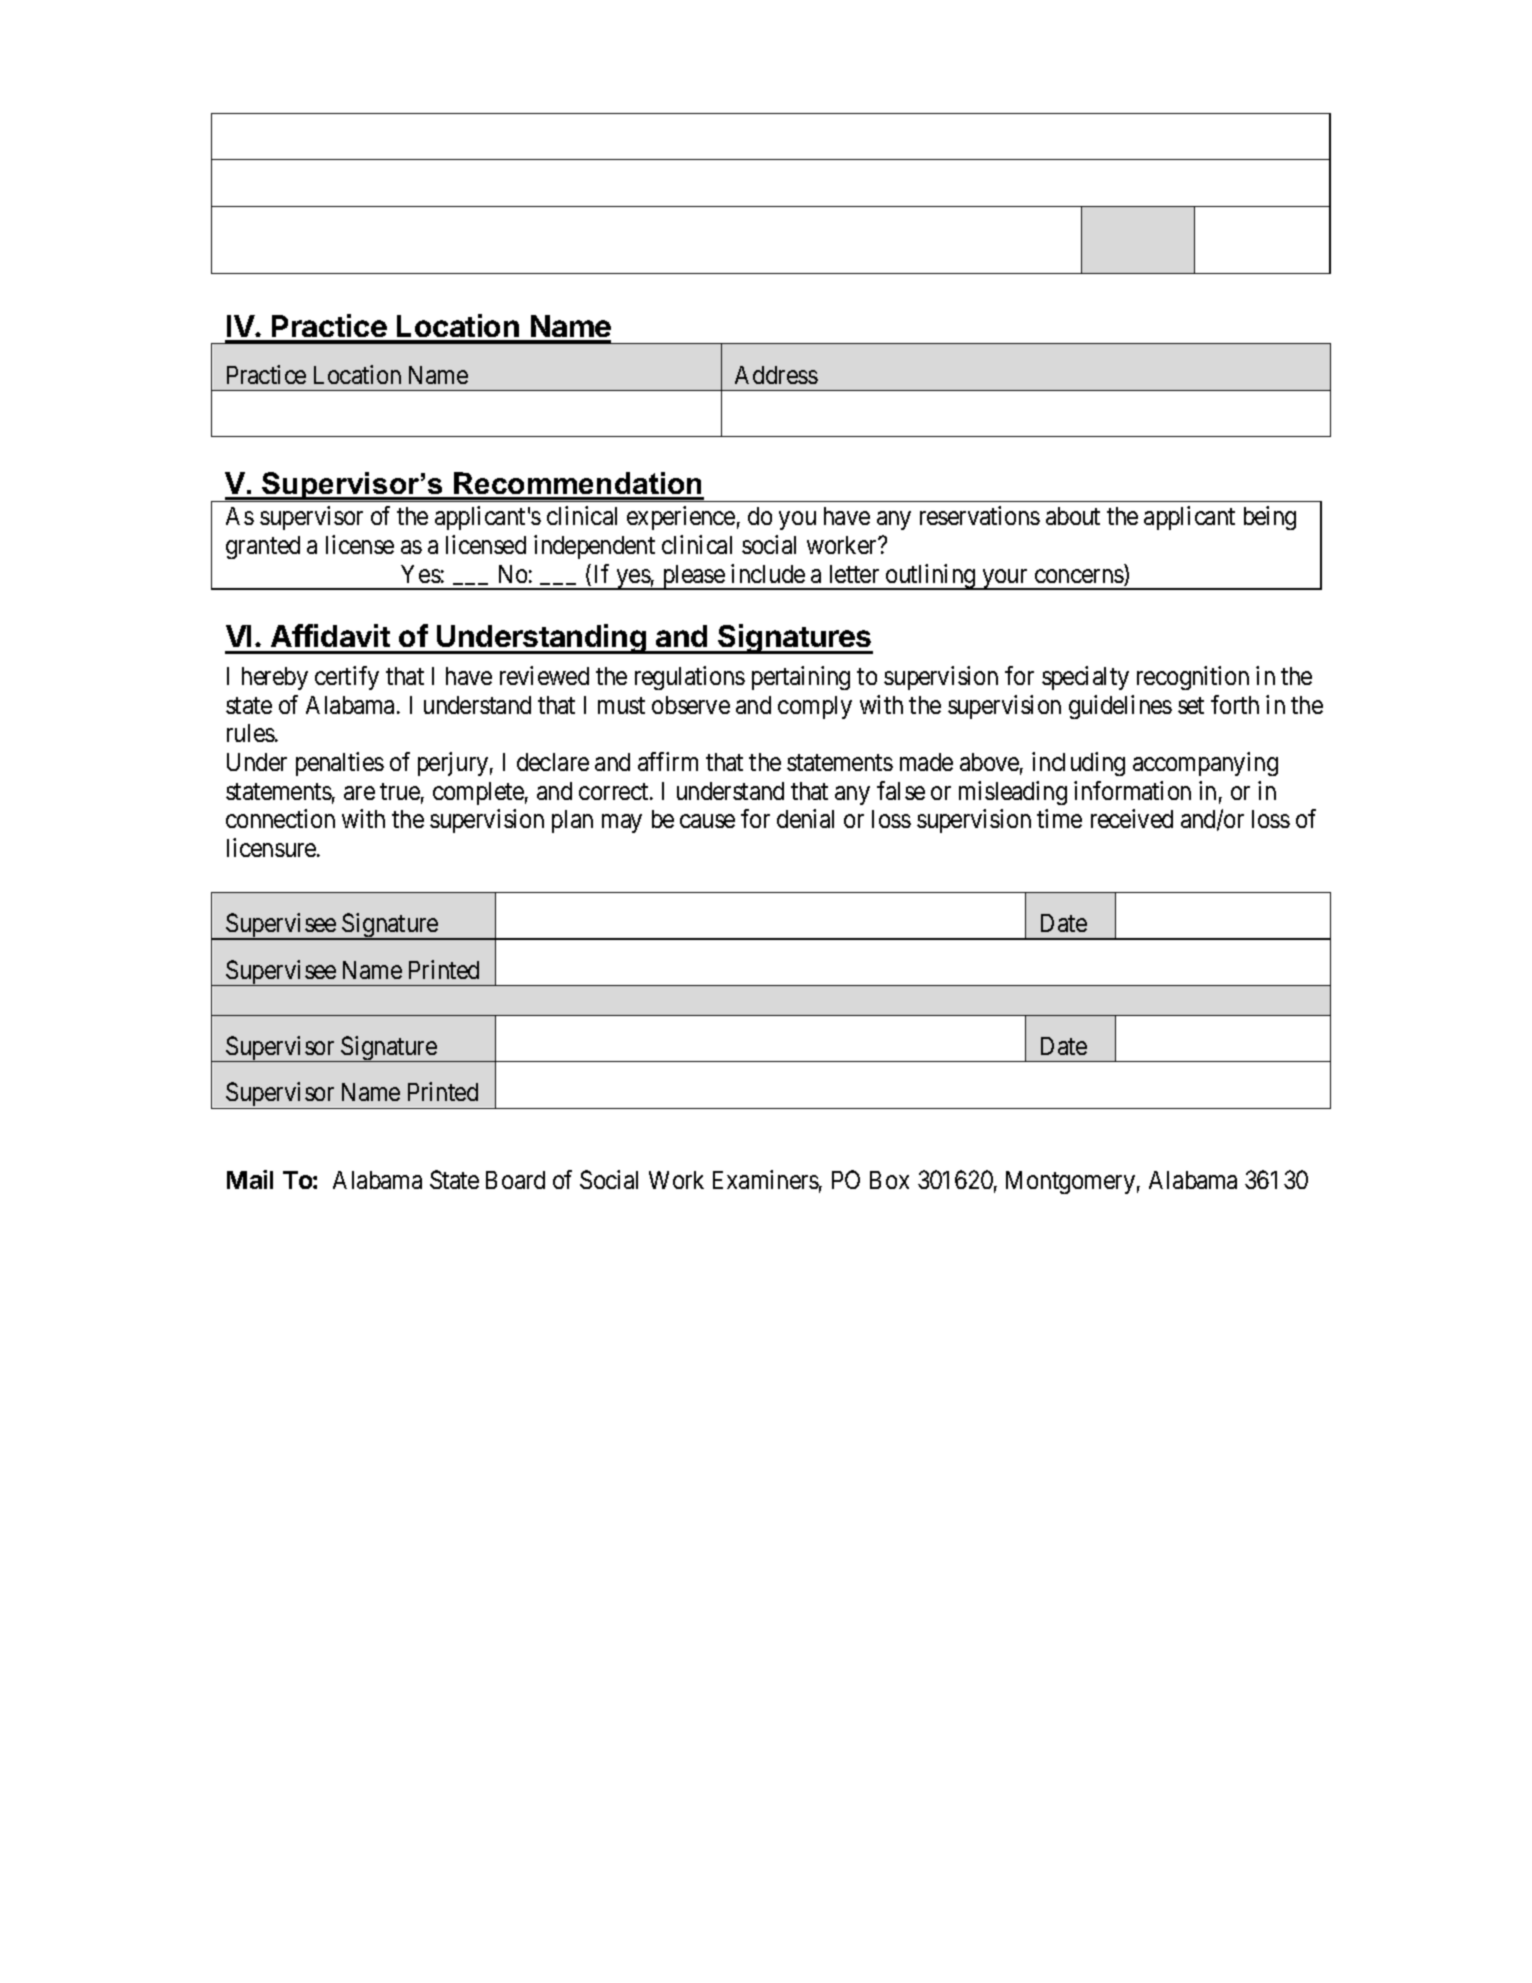 The height and width of the screenshot is (1983, 1532). Describe the element at coordinates (889, 1180) in the screenshot. I see `Box` at that location.
